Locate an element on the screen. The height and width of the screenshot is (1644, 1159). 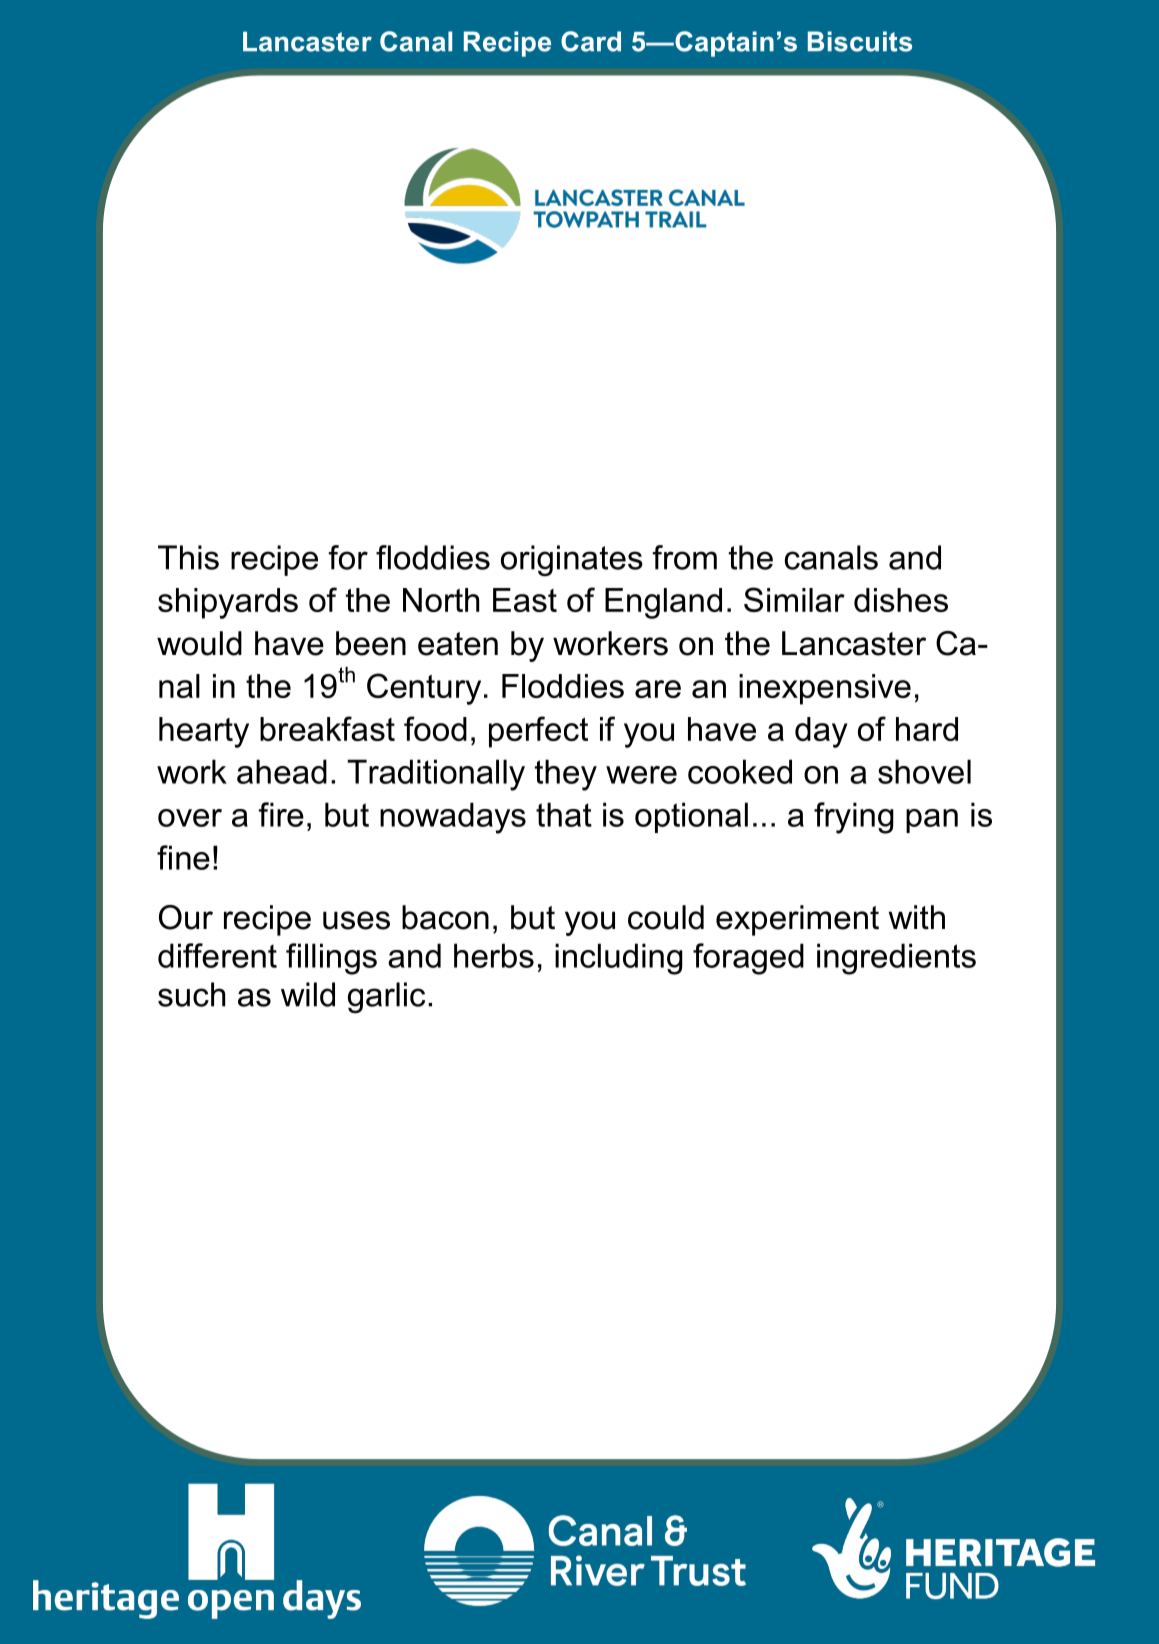
inexpensive is located at coordinates (825, 689).
